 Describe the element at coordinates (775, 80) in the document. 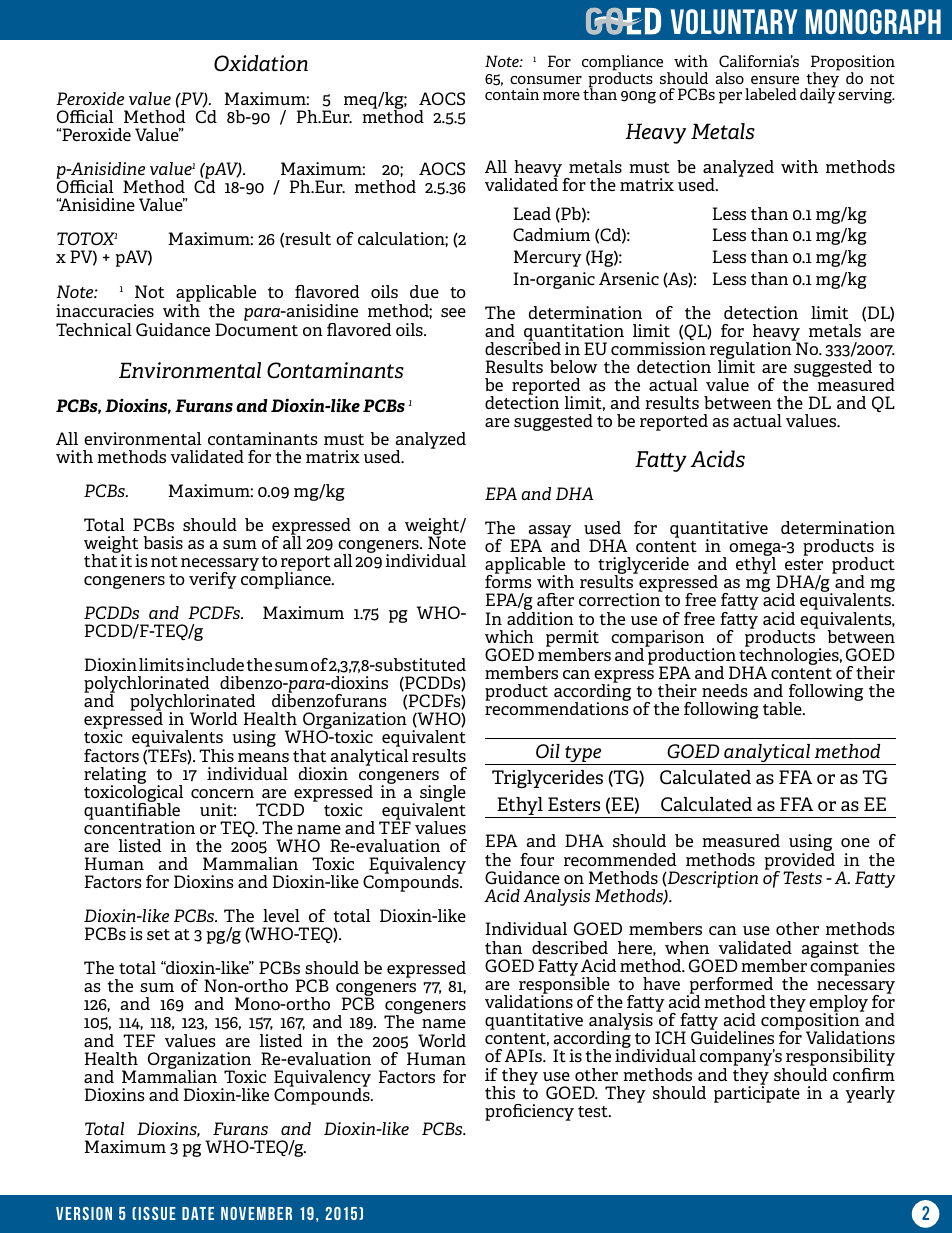

I see `ensure` at that location.
